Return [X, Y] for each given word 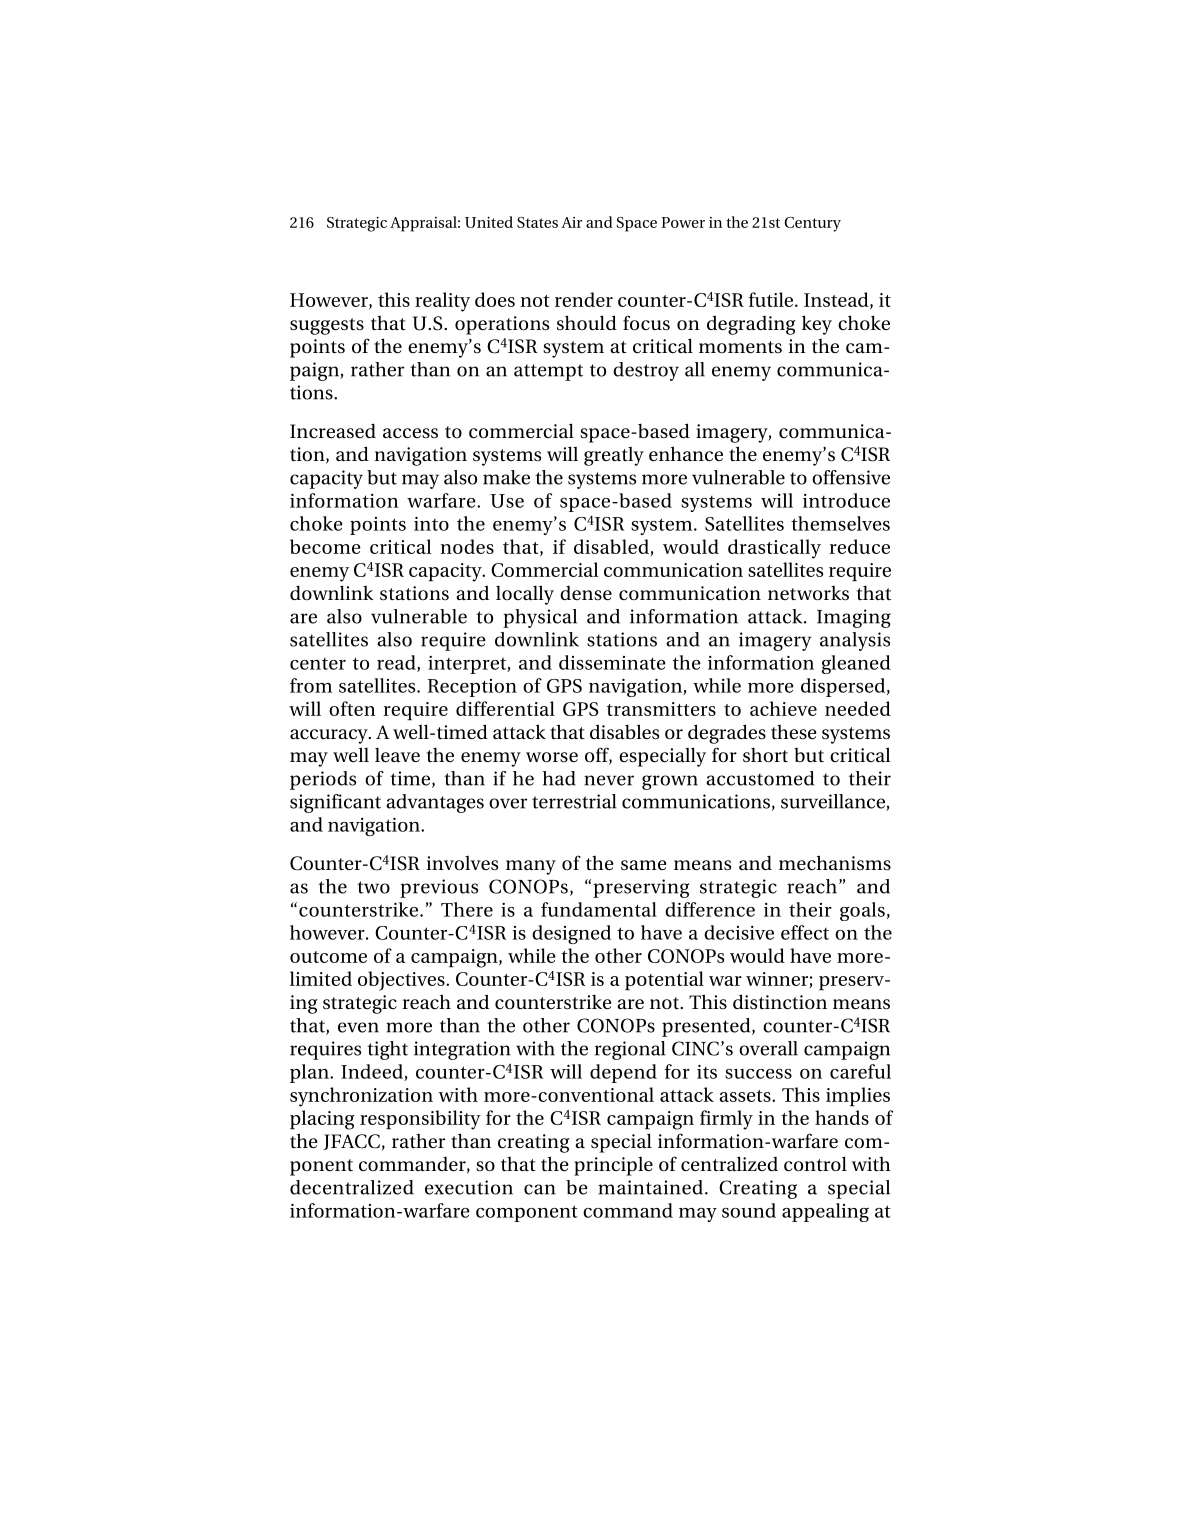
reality [442, 302]
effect [805, 932]
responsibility [420, 1120]
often [352, 708]
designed [571, 934]
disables [624, 732]
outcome [328, 957]
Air [571, 222]
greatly [614, 456]
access [410, 433]
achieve [783, 708]
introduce [846, 500]
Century [812, 224]
